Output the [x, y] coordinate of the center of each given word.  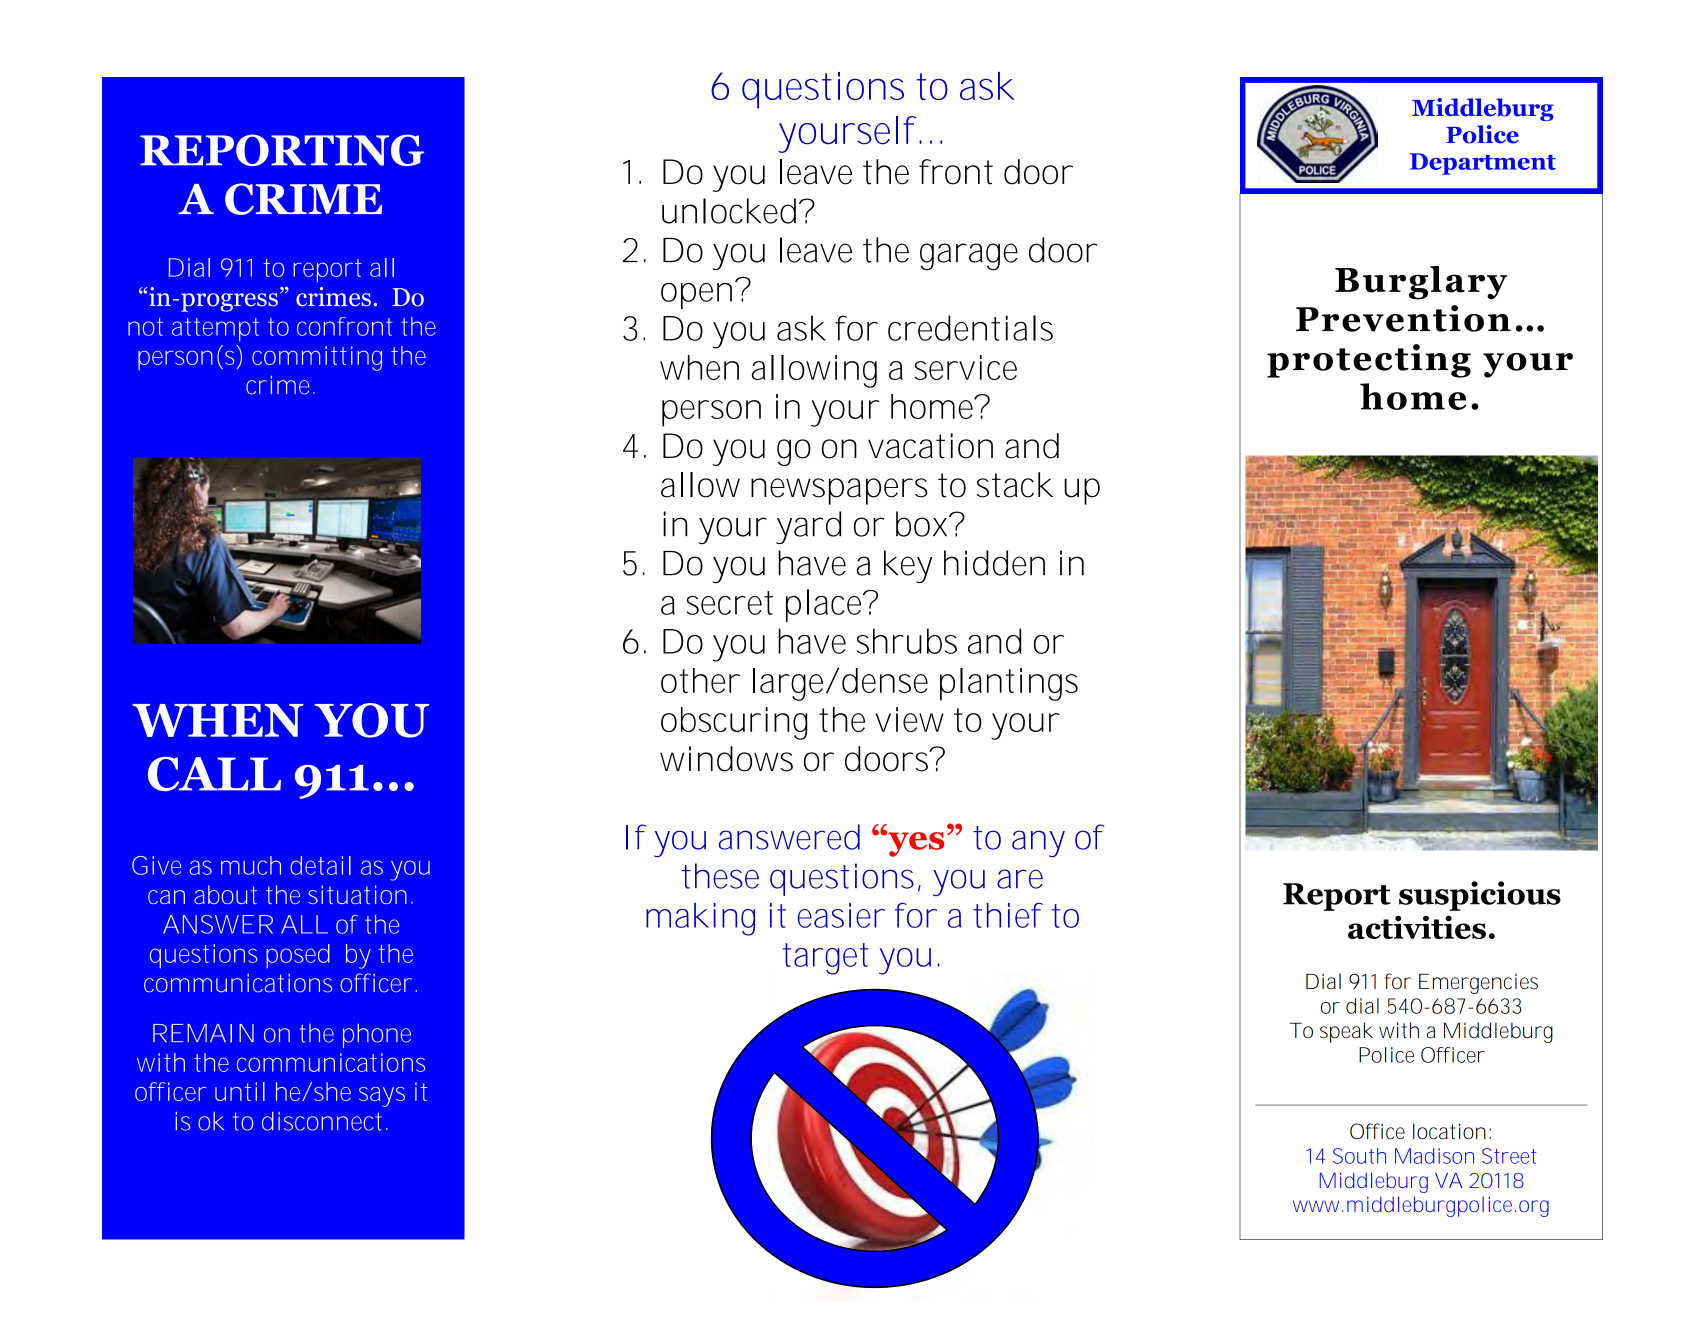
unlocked [729, 211]
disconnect [325, 1121]
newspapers [839, 491]
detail [320, 865]
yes [915, 844]
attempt [215, 329]
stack [1015, 485]
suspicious [1480, 896]
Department [1483, 164]
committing [317, 358]
